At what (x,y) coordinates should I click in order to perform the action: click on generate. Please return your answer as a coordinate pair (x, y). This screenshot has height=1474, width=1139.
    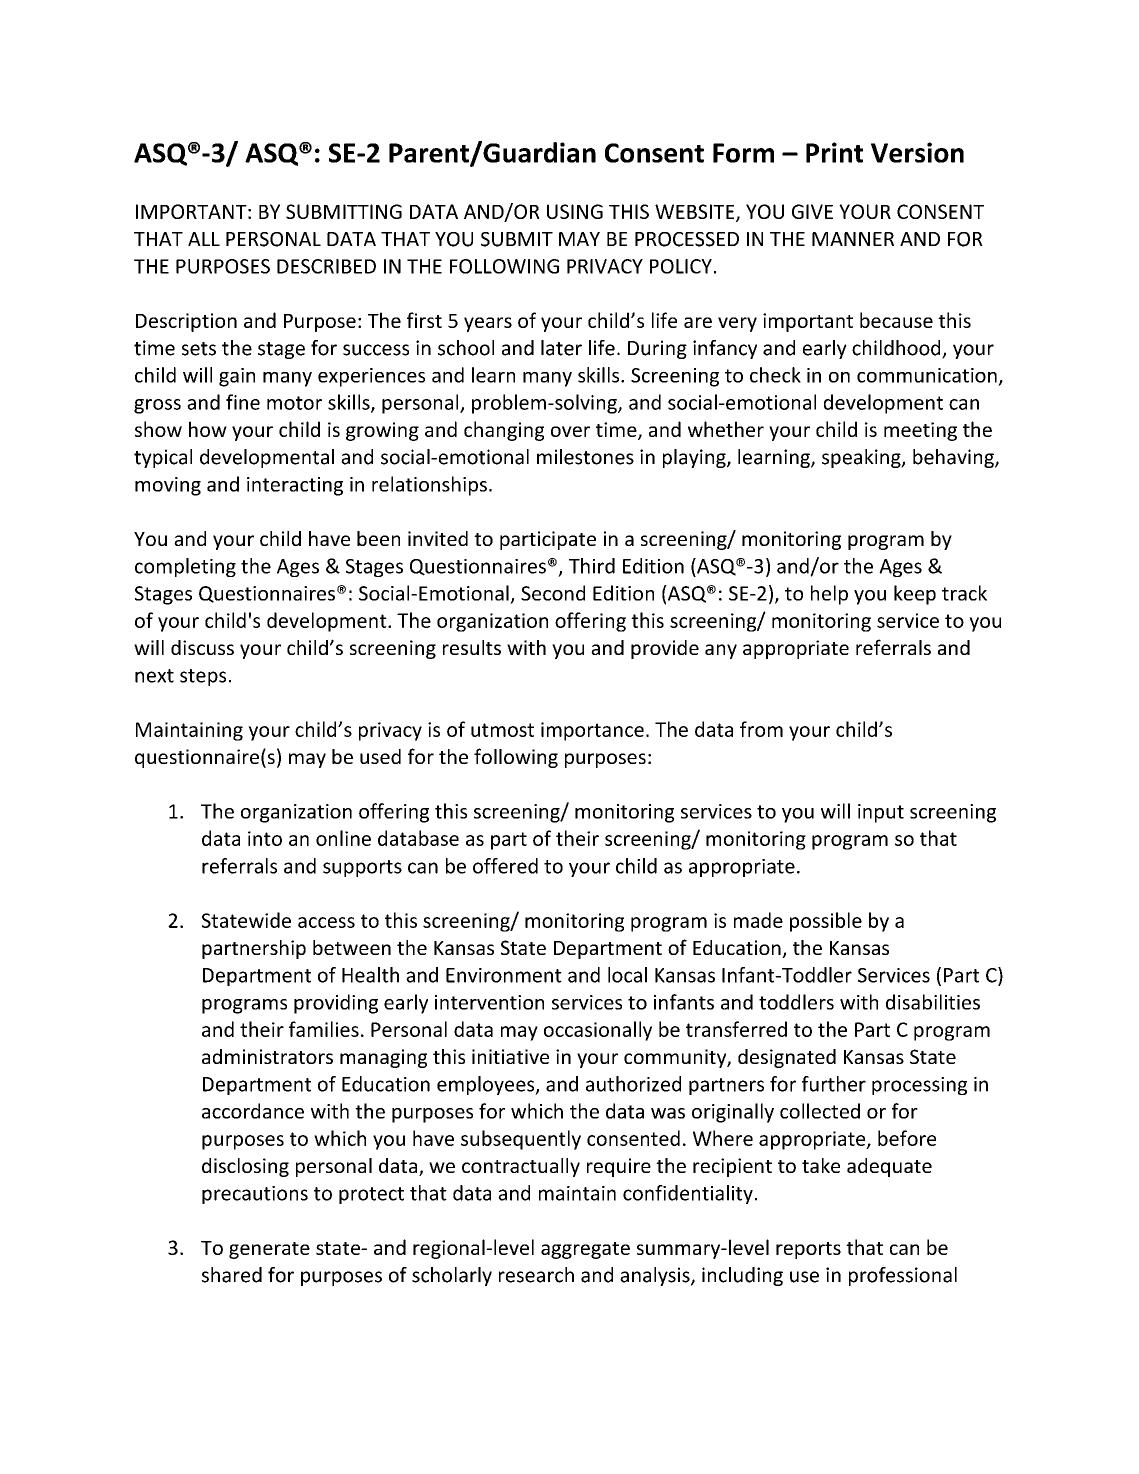
    Looking at the image, I should click on (269, 1250).
